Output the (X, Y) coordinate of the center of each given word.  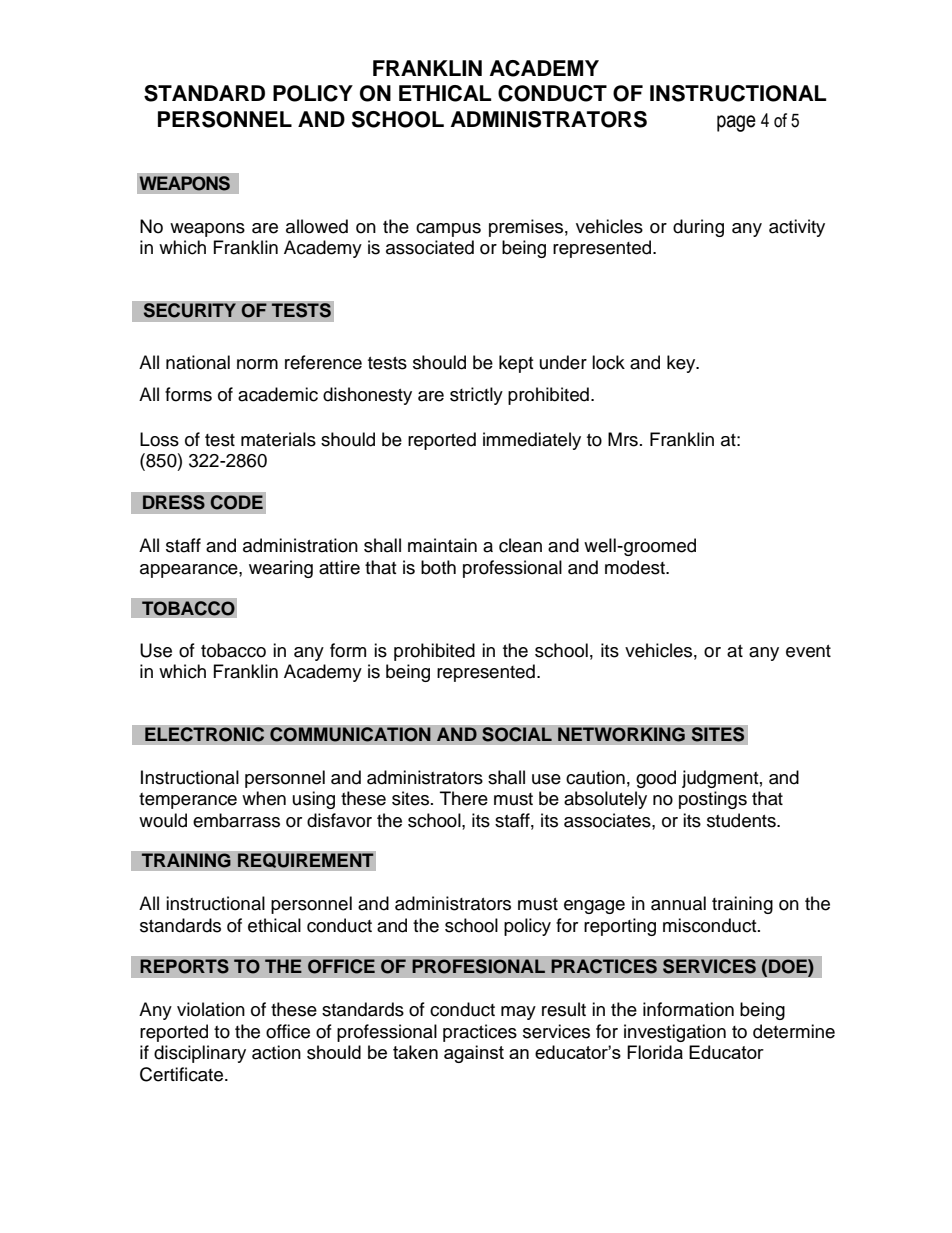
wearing (281, 569)
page (736, 123)
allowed (317, 226)
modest (636, 567)
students (742, 820)
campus (448, 230)
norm (257, 364)
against (474, 1054)
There (464, 798)
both (438, 567)
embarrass (236, 820)
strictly (476, 396)
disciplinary (200, 1054)
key (682, 364)
